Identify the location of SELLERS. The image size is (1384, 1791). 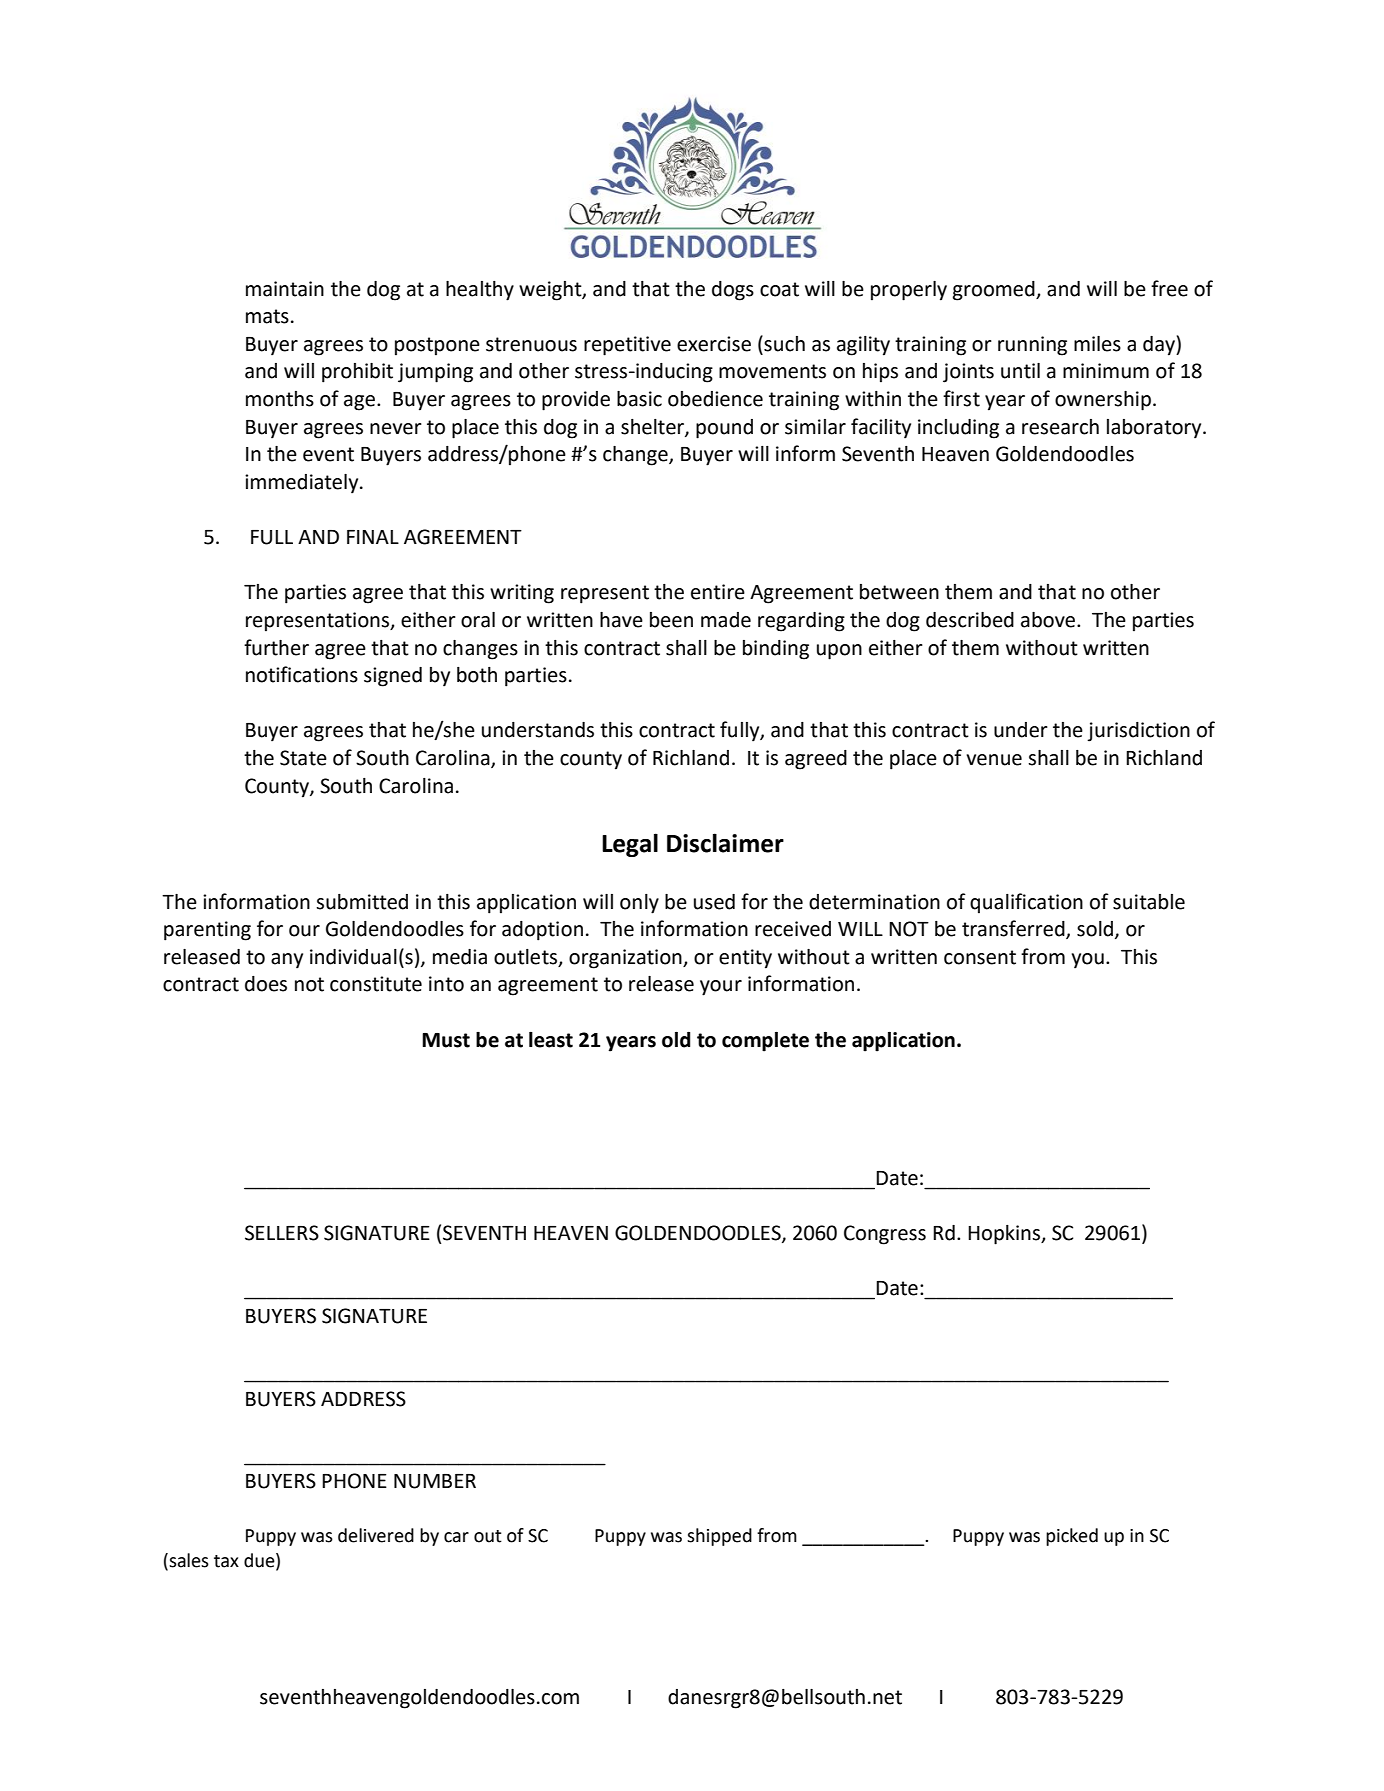
(282, 1233).
